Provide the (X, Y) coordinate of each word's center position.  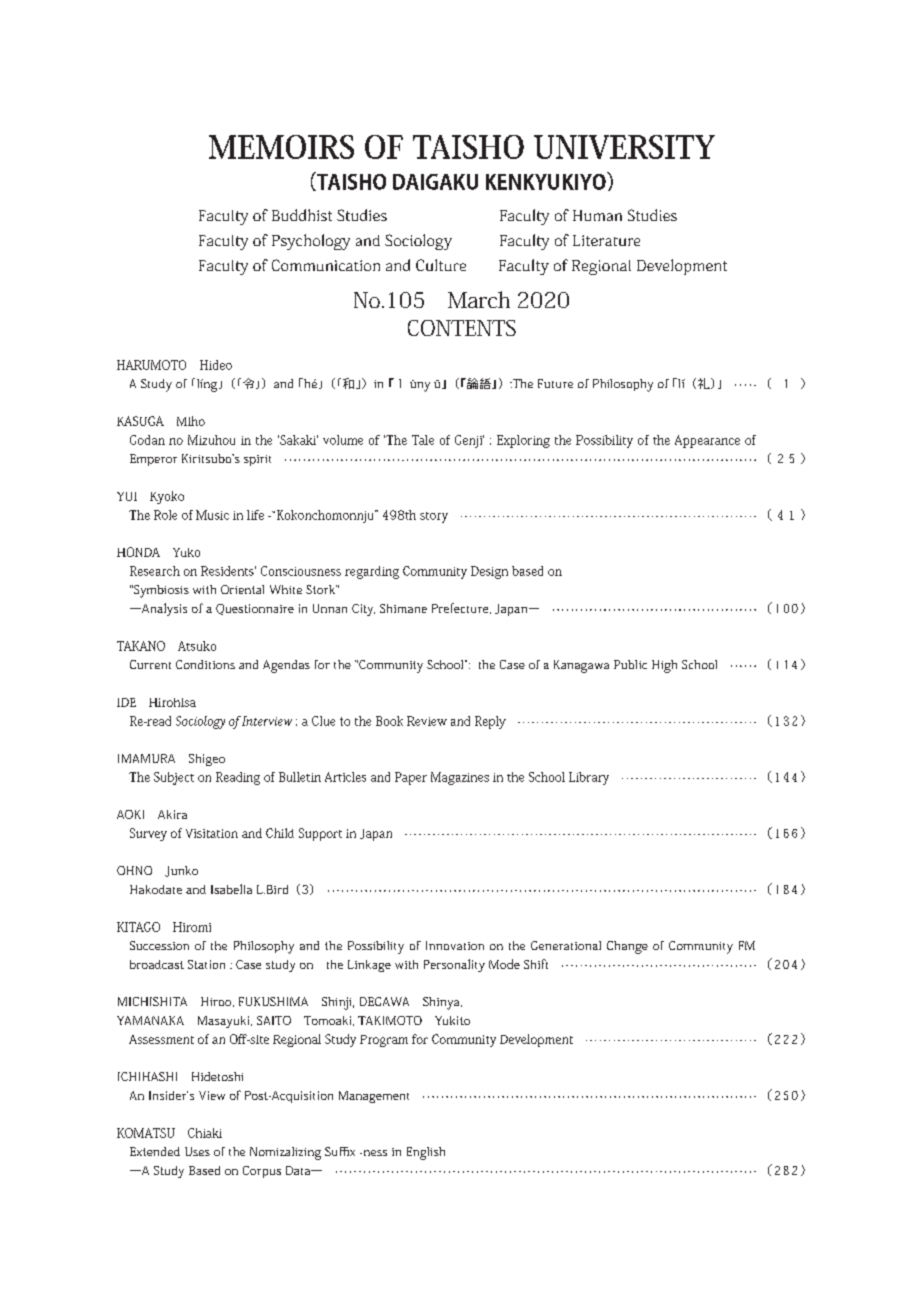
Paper (411, 778)
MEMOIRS (281, 147)
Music (212, 515)
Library (589, 778)
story (434, 517)
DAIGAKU (435, 182)
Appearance (707, 441)
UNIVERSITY (624, 147)
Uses (197, 1151)
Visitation (212, 833)
